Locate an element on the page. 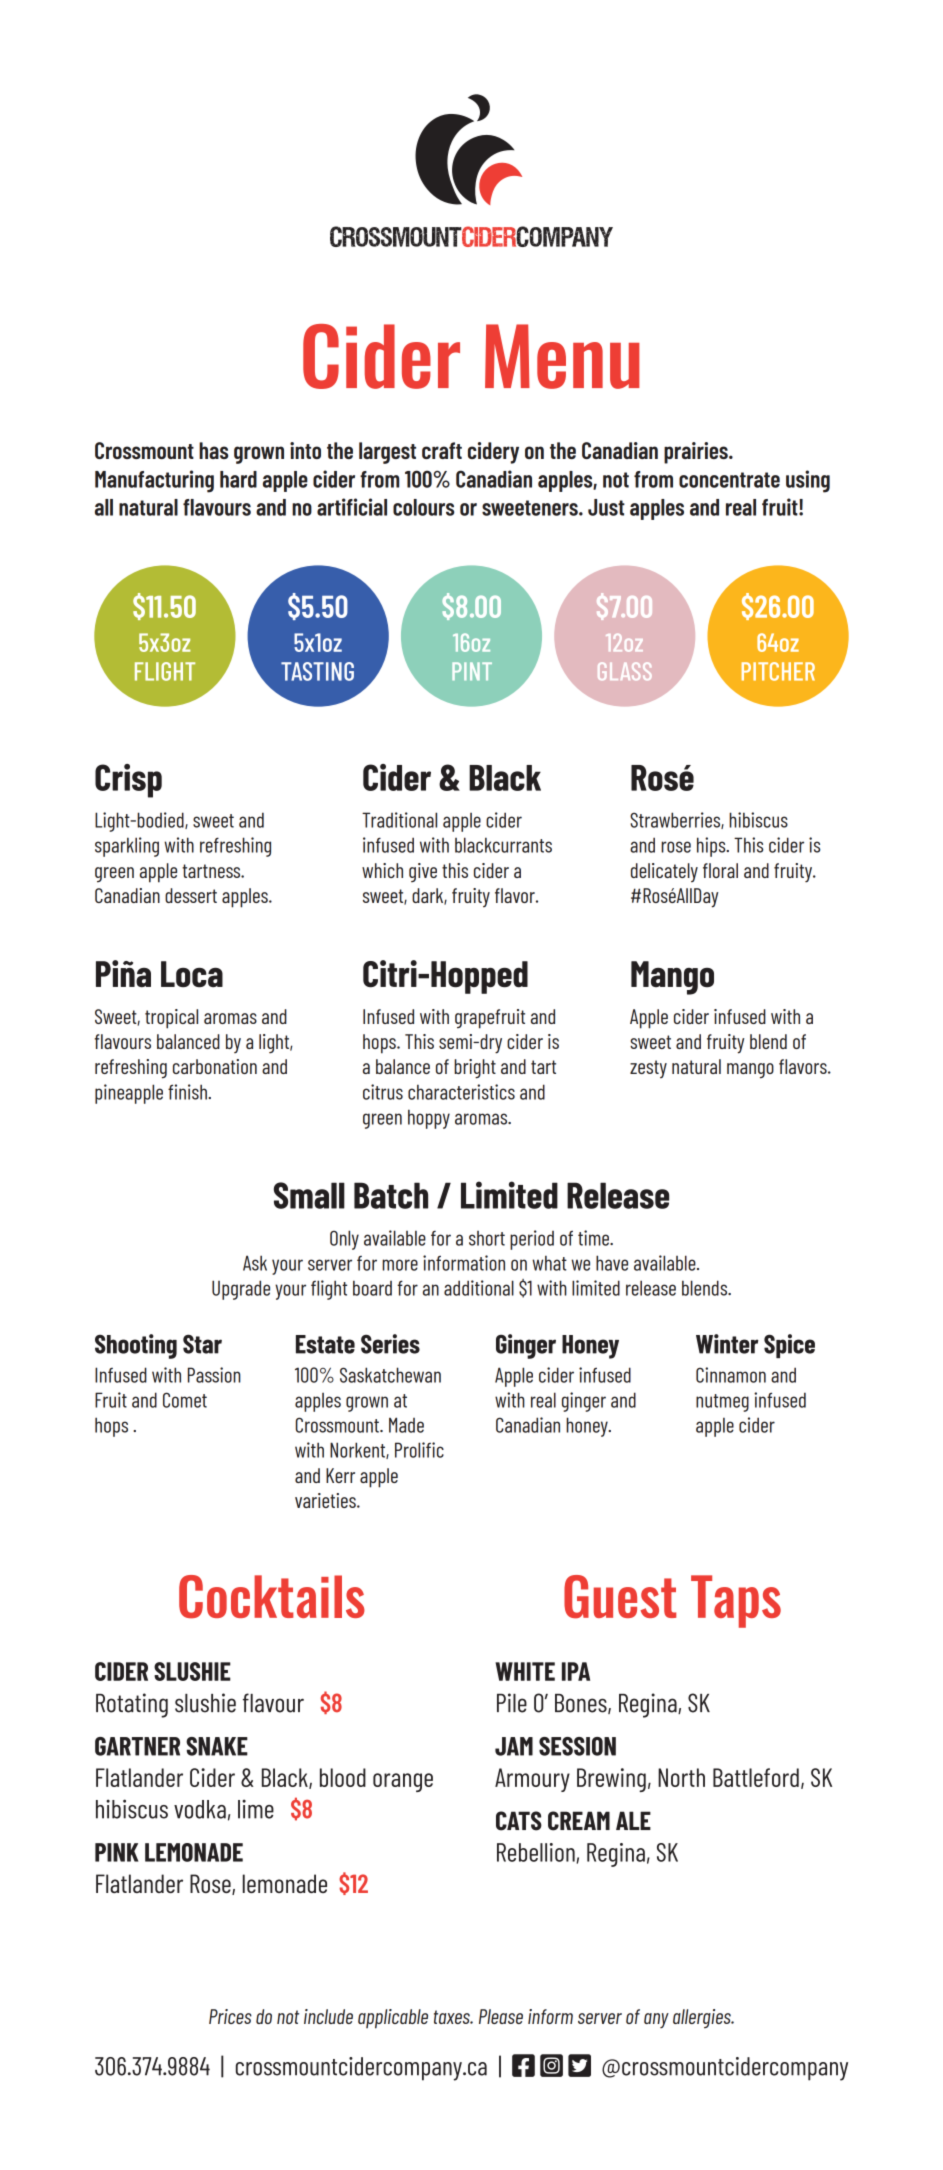  short is located at coordinates (487, 1238).
